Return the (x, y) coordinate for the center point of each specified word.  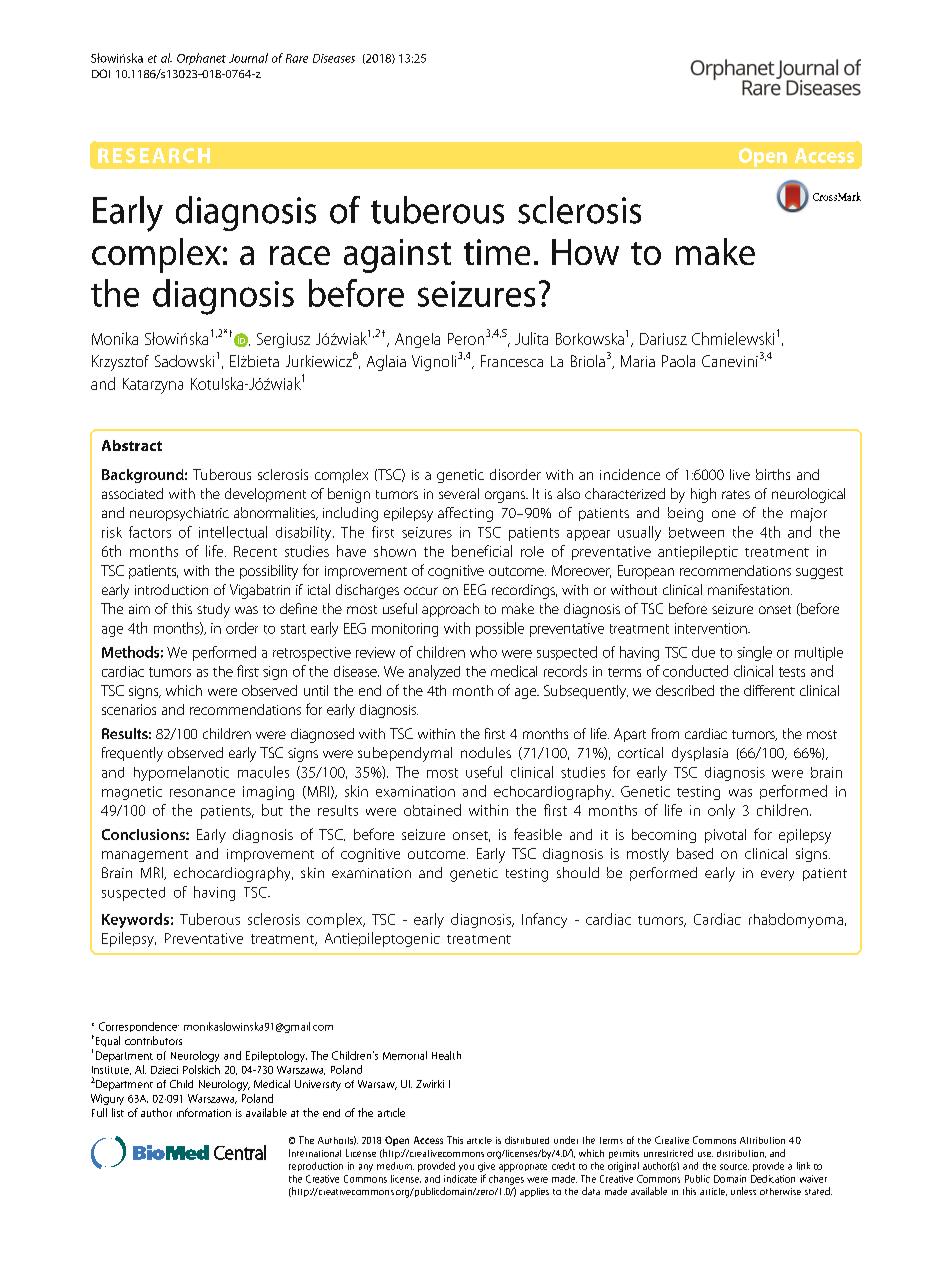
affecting (465, 514)
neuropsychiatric (179, 514)
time (497, 252)
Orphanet (201, 59)
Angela (417, 340)
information (204, 1112)
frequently (132, 754)
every (777, 875)
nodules (486, 752)
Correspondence (139, 1027)
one (724, 514)
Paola (678, 361)
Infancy (544, 920)
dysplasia (700, 754)
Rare (297, 58)
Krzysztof (120, 363)
